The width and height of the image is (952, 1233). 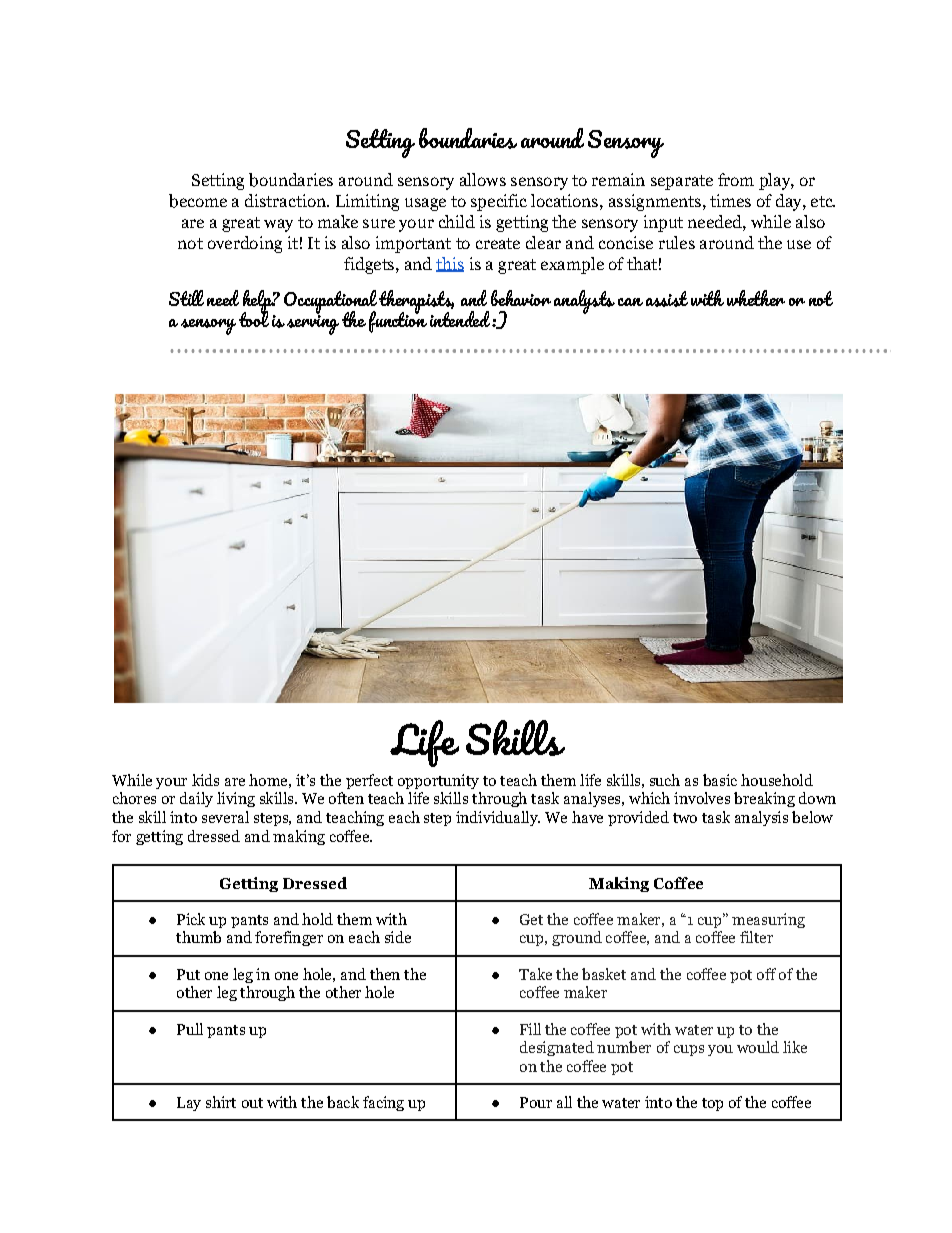 I want to click on times, so click(x=730, y=200).
